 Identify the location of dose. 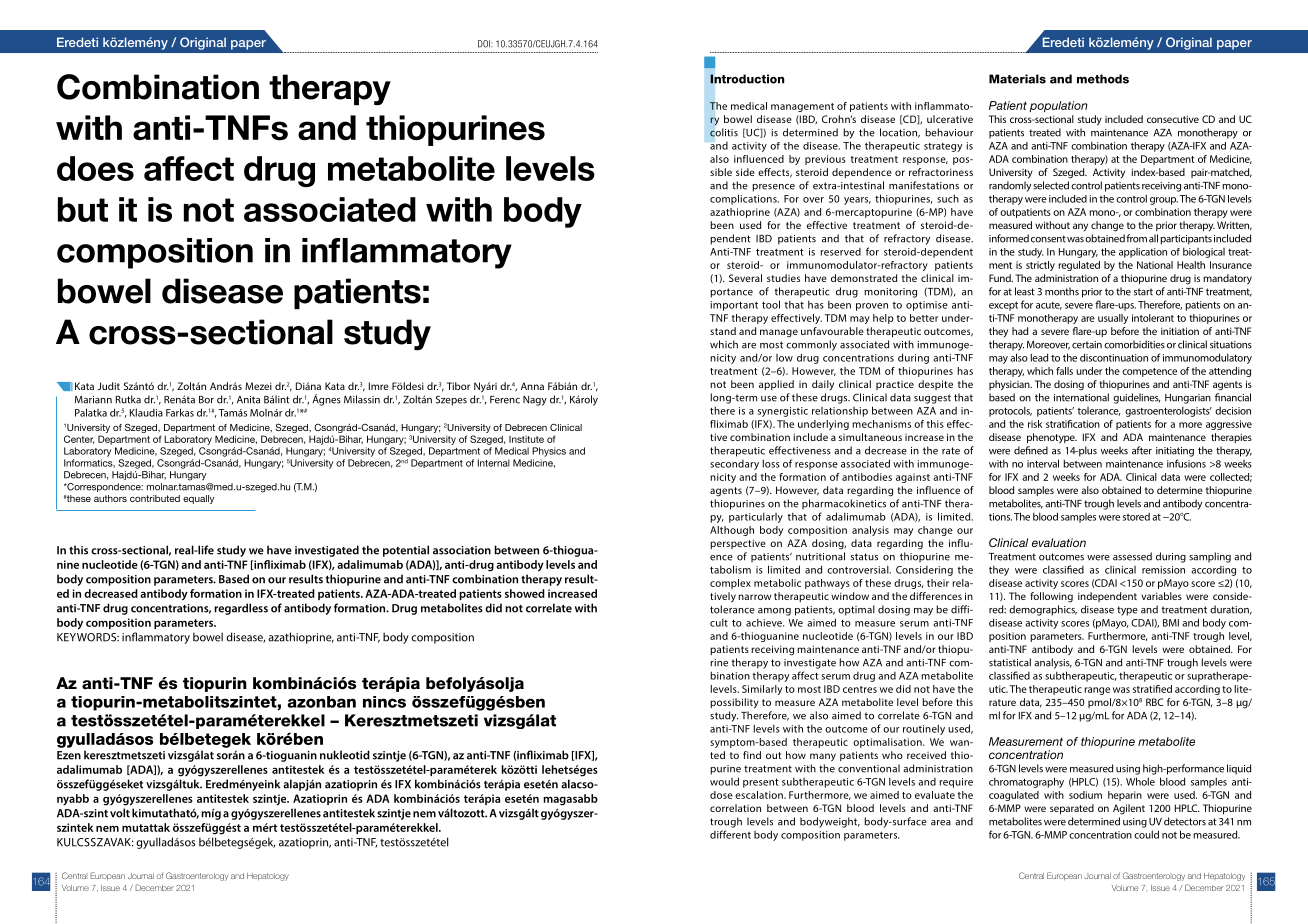
(721, 795).
